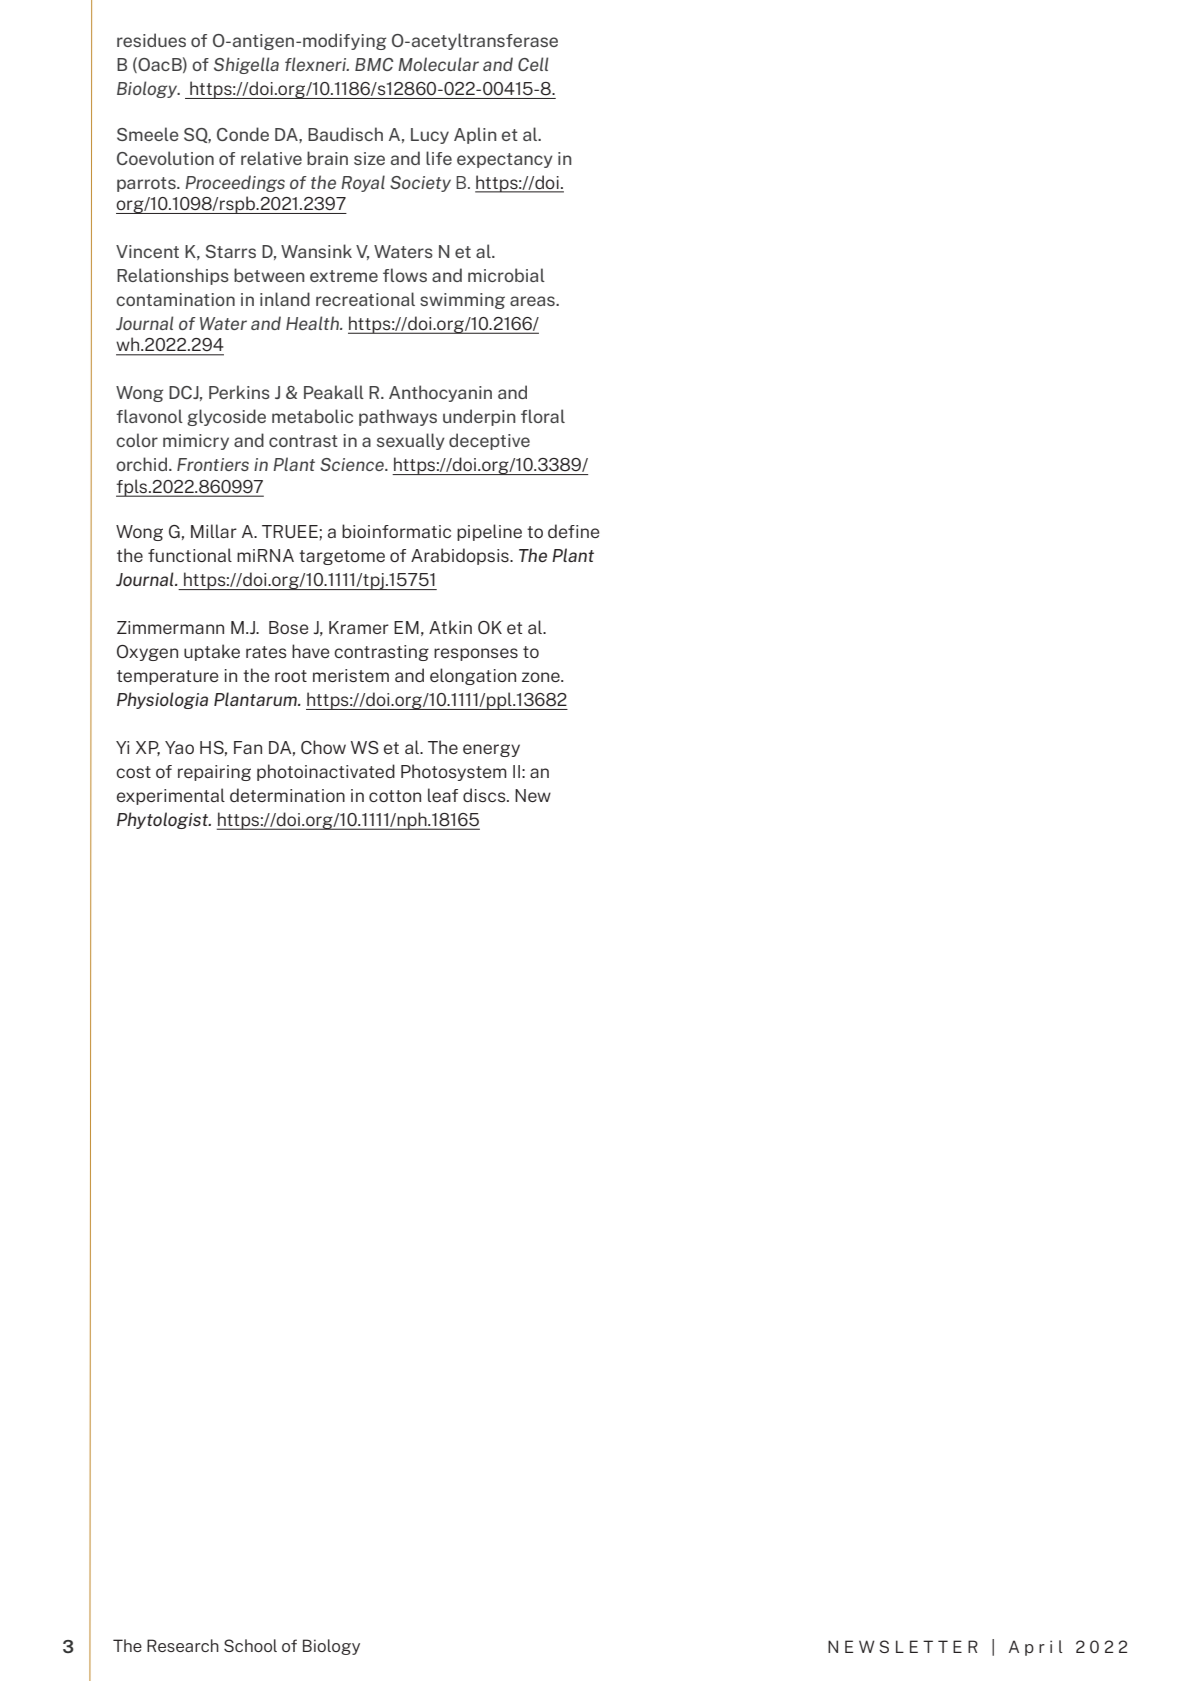 The width and height of the screenshot is (1189, 1681). I want to click on Shigella, so click(246, 65).
